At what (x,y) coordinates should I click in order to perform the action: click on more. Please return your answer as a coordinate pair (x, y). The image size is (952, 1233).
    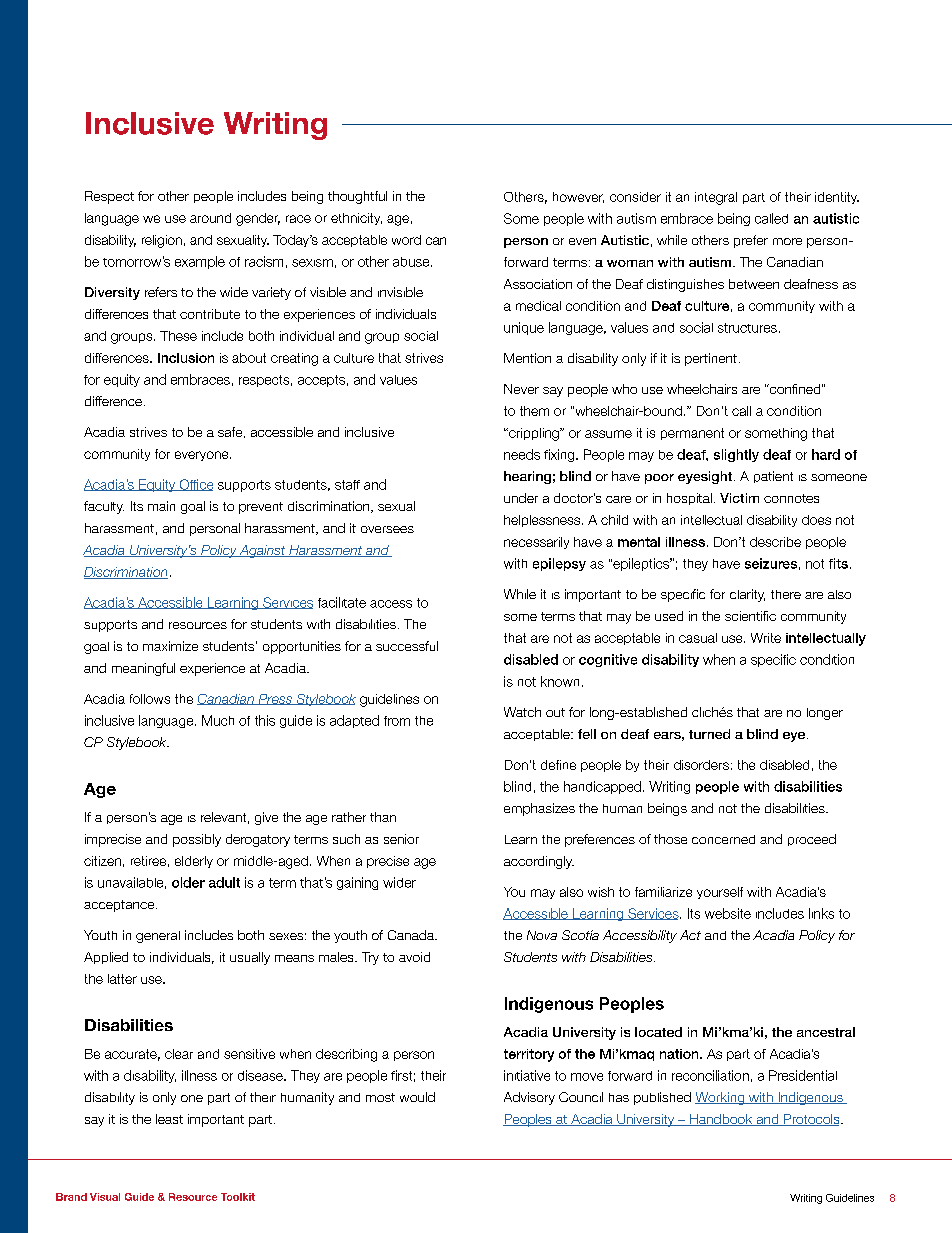
    Looking at the image, I should click on (787, 241).
